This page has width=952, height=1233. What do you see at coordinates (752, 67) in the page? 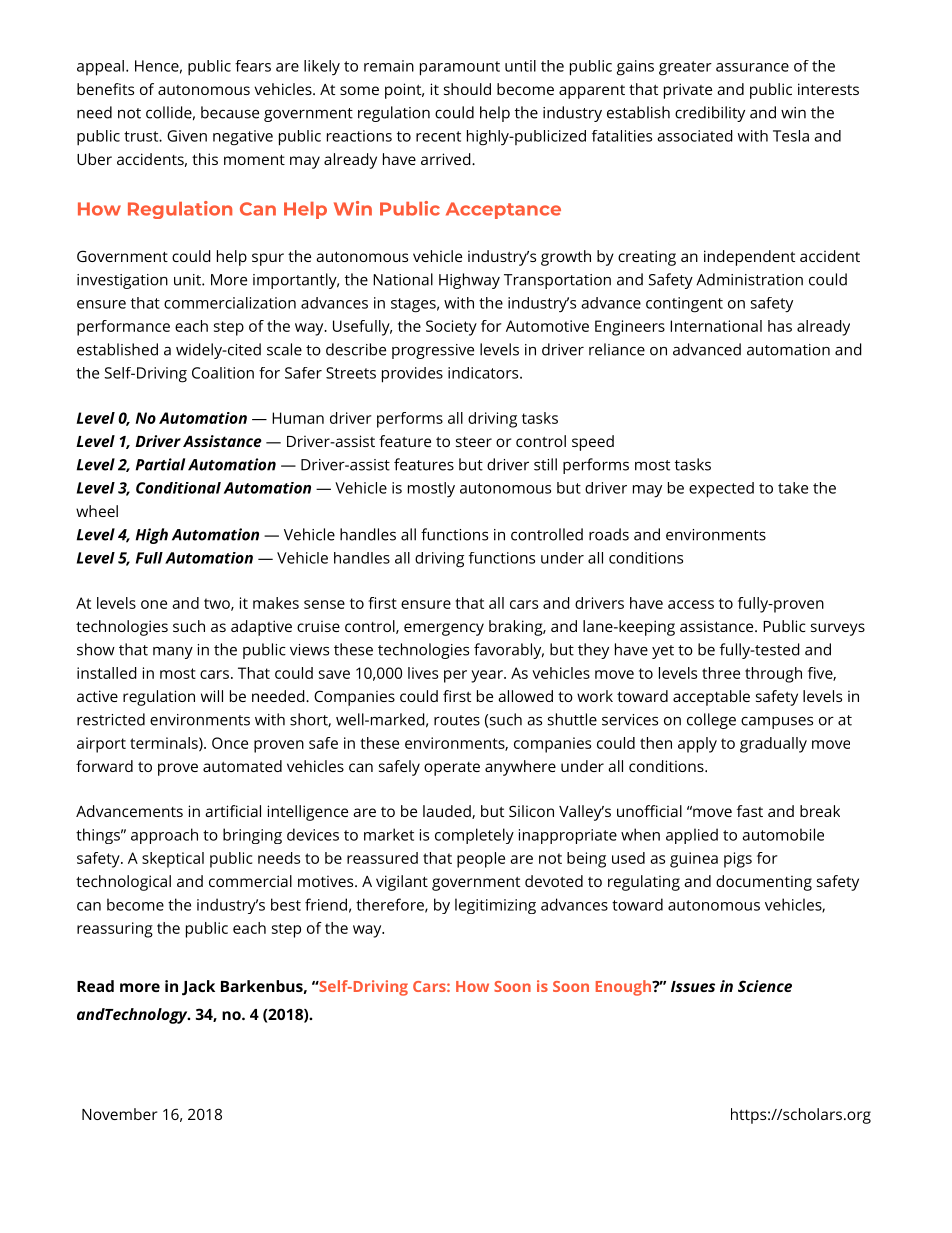
I see `assurance` at bounding box center [752, 67].
